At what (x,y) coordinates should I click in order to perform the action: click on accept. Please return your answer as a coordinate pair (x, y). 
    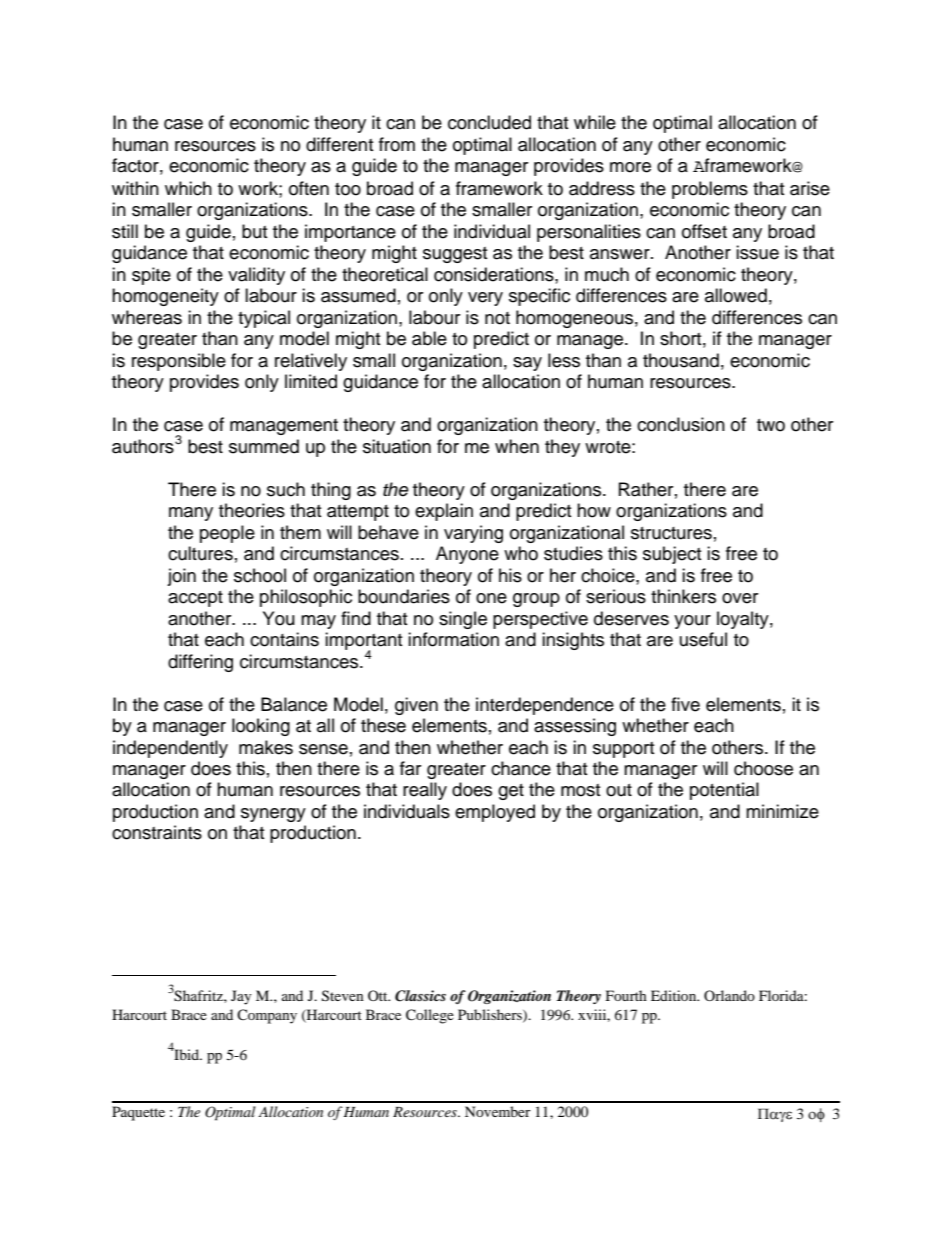
    Looking at the image, I should click on (195, 599).
